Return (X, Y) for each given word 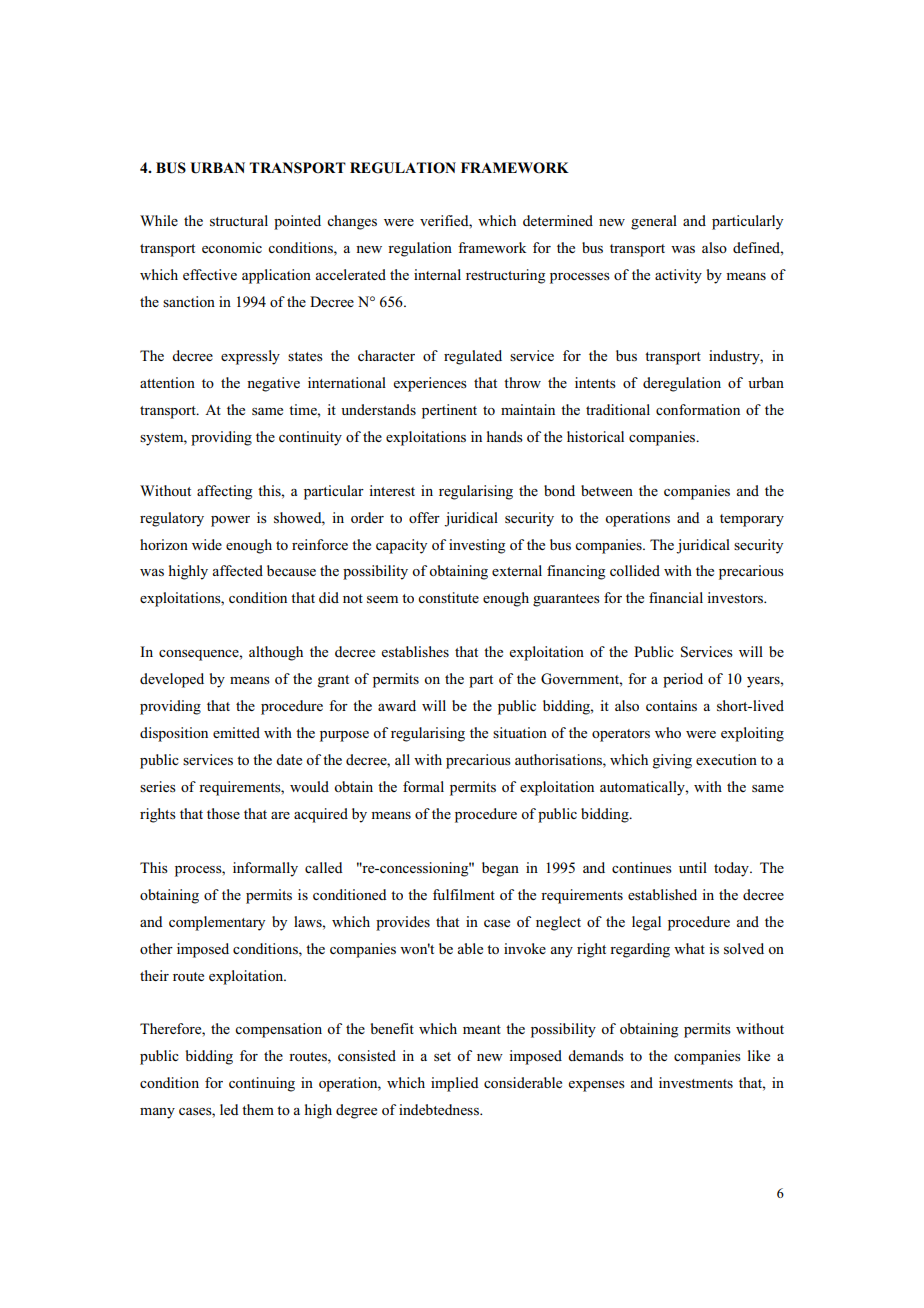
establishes (415, 651)
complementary (217, 923)
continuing (262, 1084)
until (693, 867)
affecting (224, 492)
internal (437, 274)
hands (505, 436)
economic (232, 247)
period (683, 680)
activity (678, 276)
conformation (698, 409)
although (276, 653)
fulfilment (464, 894)
